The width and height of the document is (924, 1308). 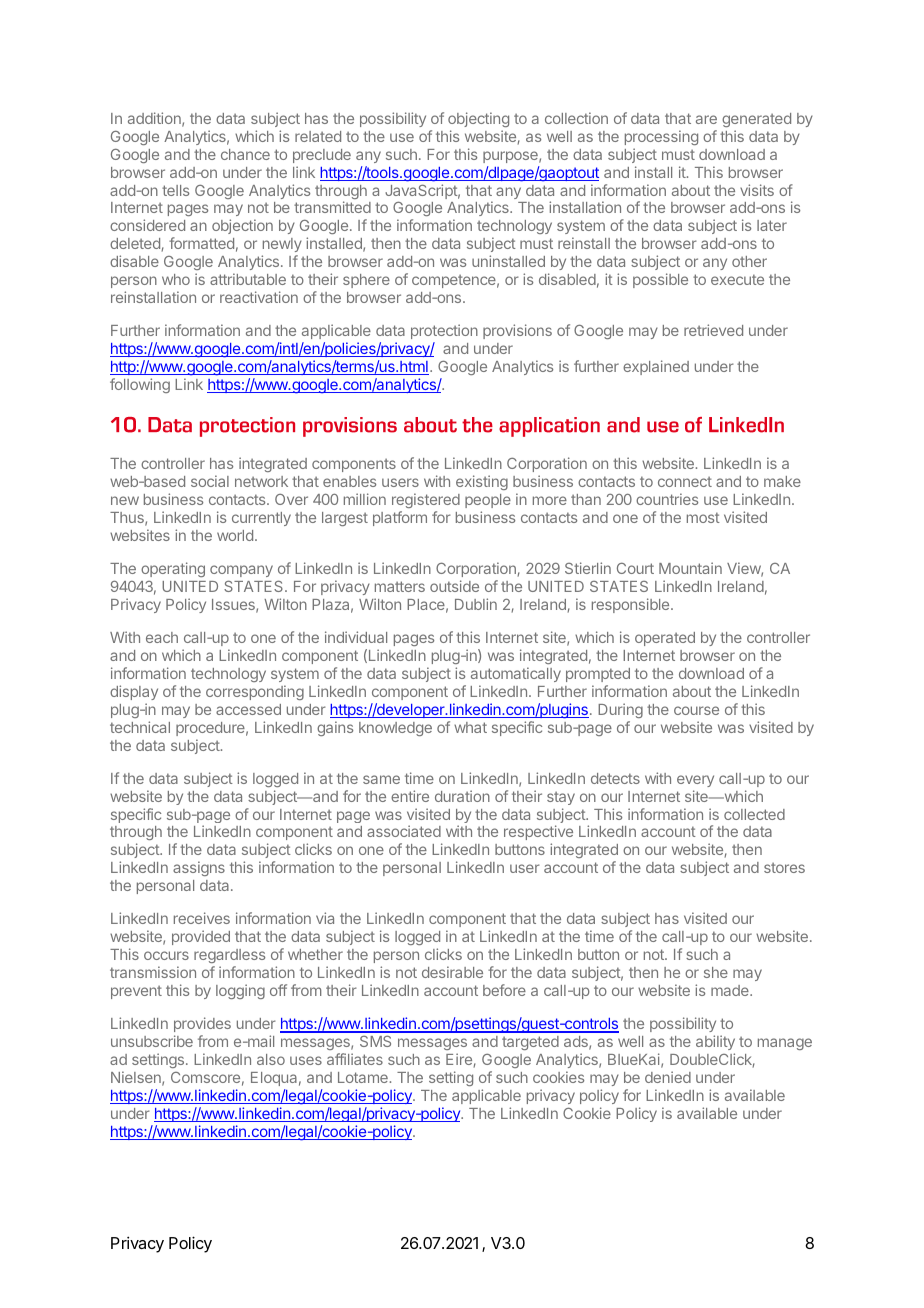 What do you see at coordinates (715, 1042) in the document?
I see `ability` at bounding box center [715, 1042].
